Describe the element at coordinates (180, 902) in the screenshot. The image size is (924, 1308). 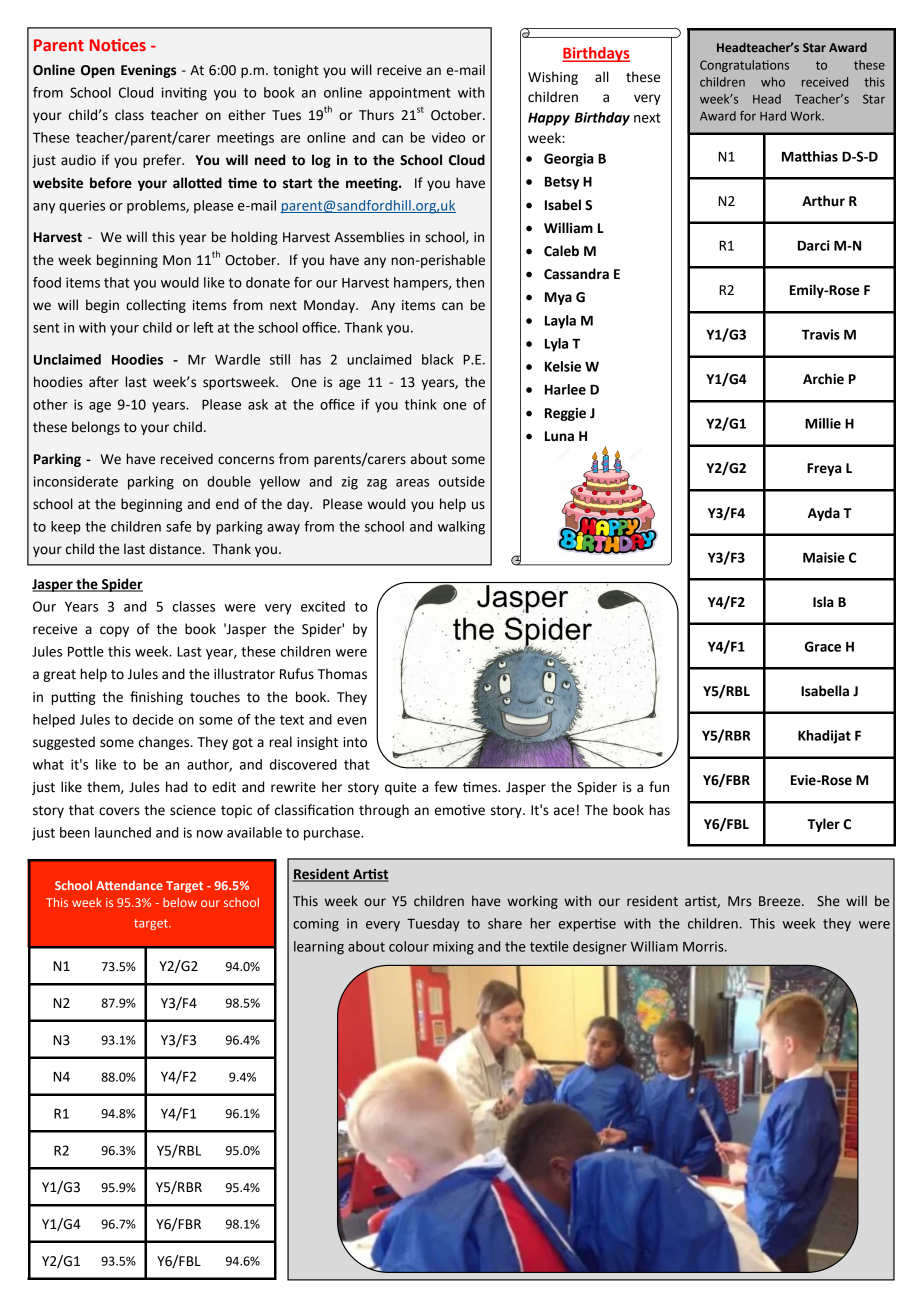
I see `below` at that location.
